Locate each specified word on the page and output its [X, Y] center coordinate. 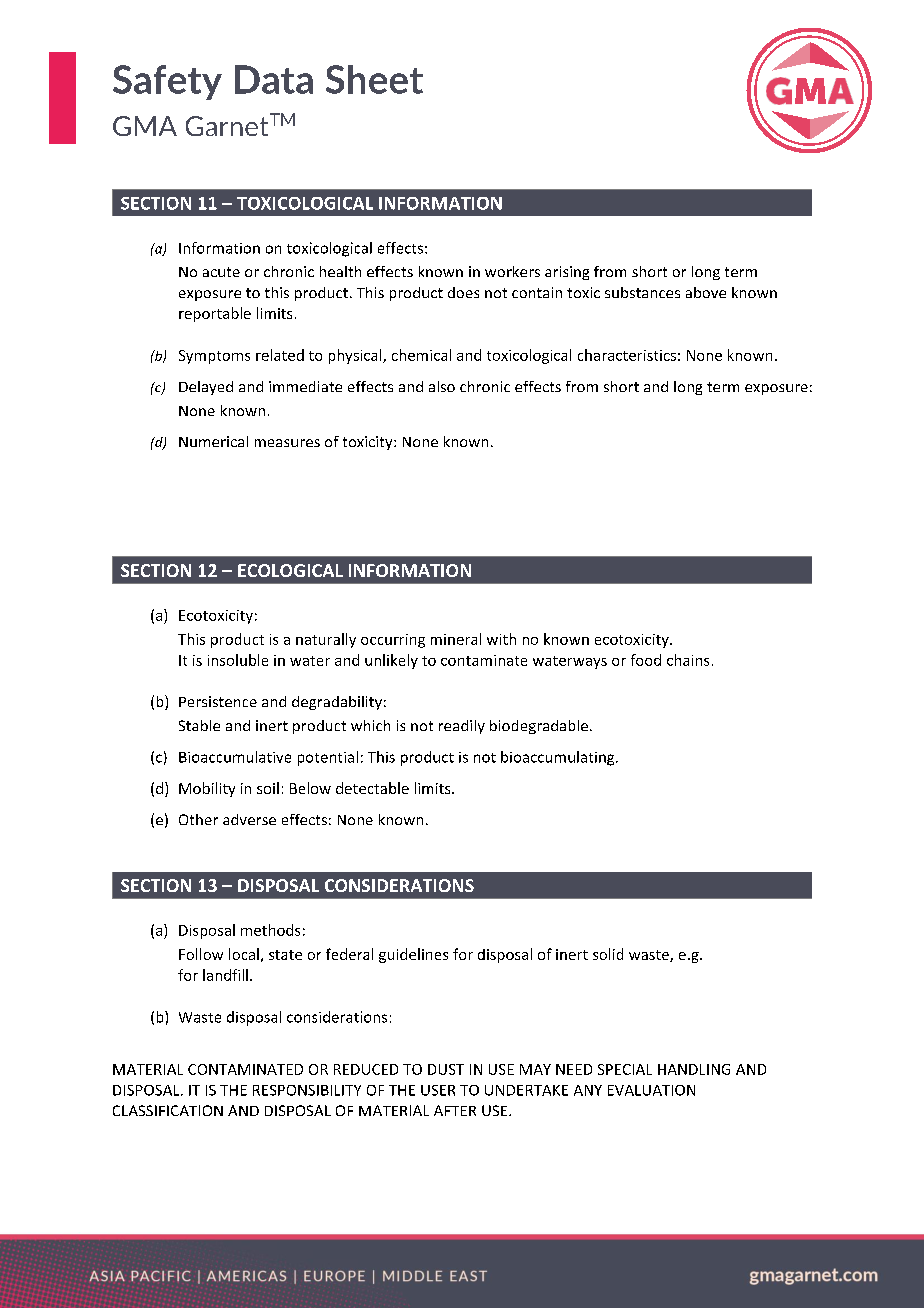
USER [438, 1090]
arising [567, 273]
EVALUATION [651, 1090]
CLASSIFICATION [168, 1110]
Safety [167, 82]
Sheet [374, 79]
